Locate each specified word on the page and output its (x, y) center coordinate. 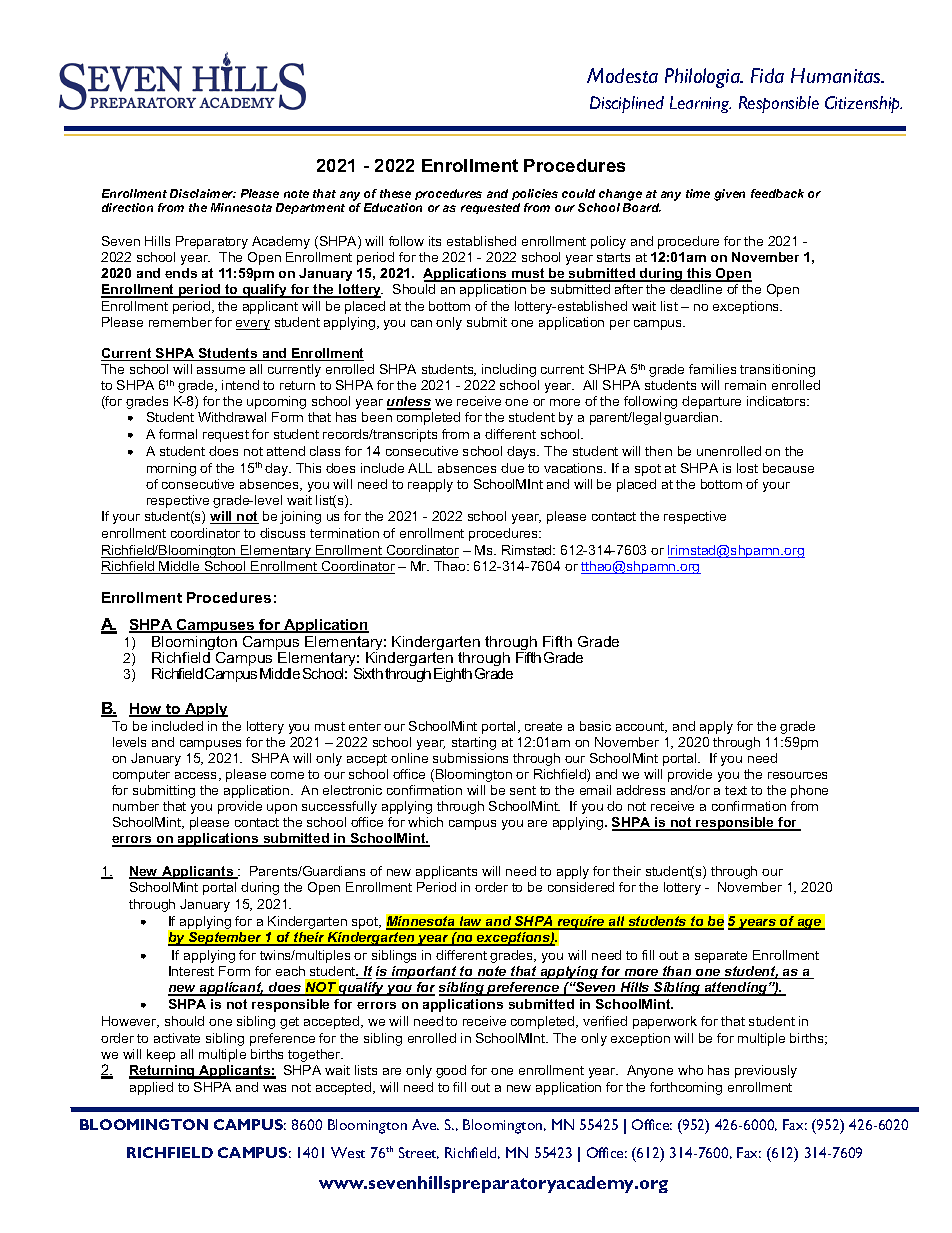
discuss (282, 533)
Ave (425, 1124)
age (810, 924)
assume (221, 370)
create (543, 726)
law (471, 922)
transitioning (777, 370)
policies (535, 194)
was (274, 1088)
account (641, 727)
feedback (777, 193)
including (509, 370)
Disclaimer (203, 193)
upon (282, 809)
